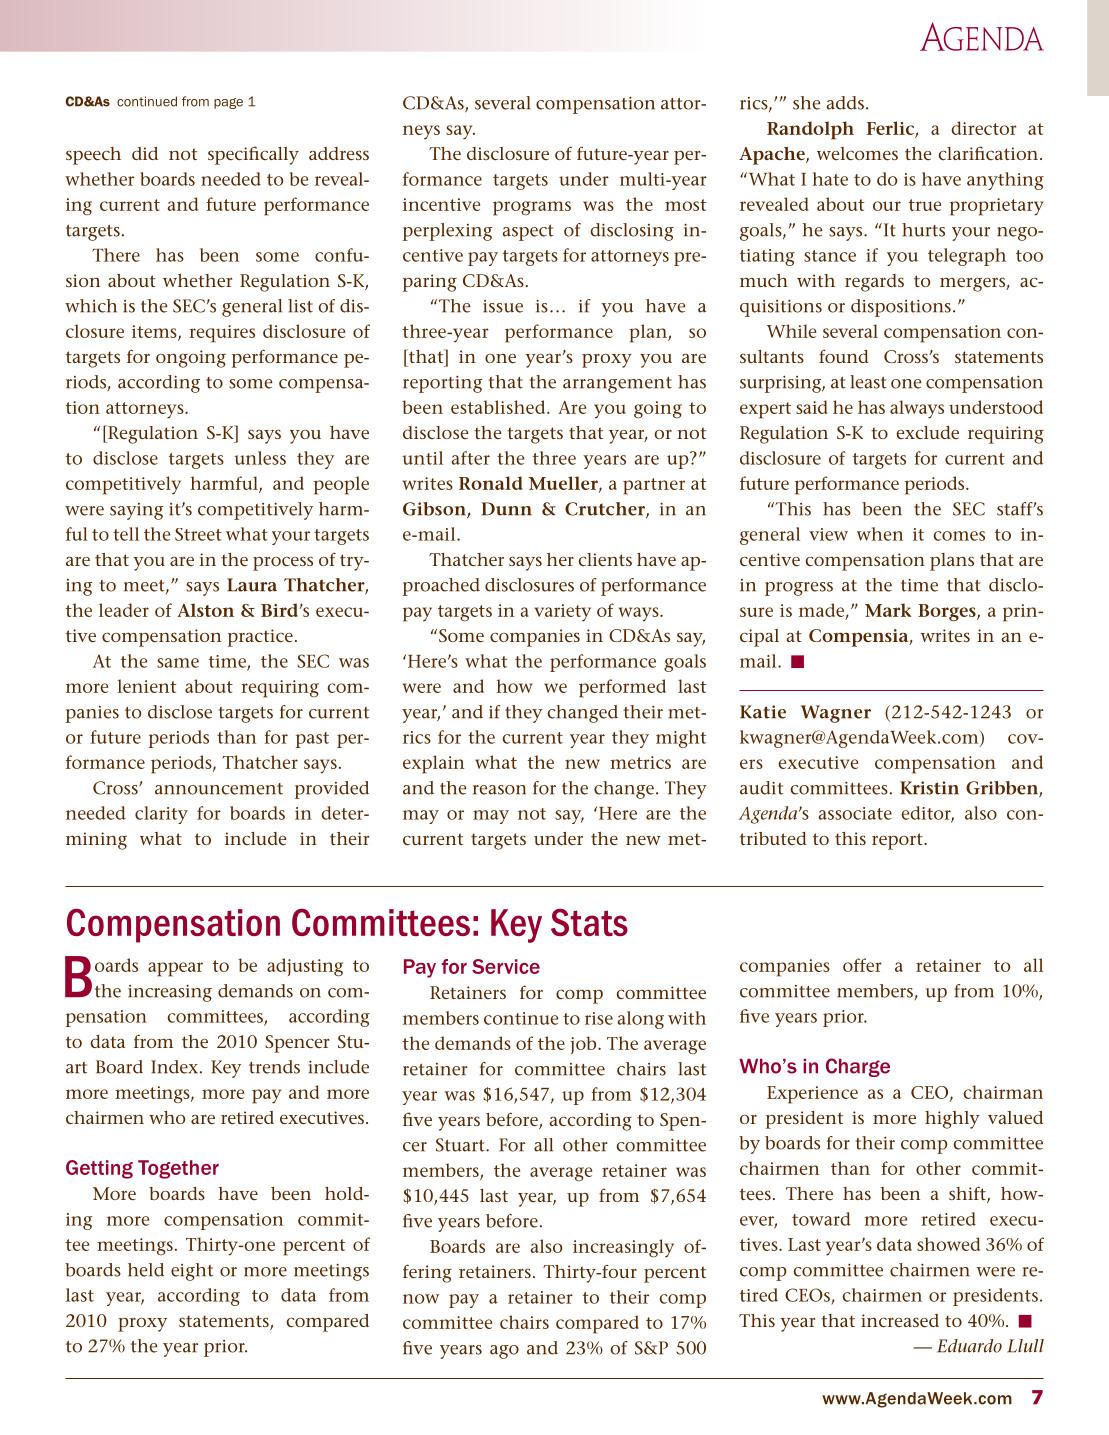 The width and height of the screenshot is (1109, 1435). What do you see at coordinates (880, 534) in the screenshot?
I see `when` at bounding box center [880, 534].
